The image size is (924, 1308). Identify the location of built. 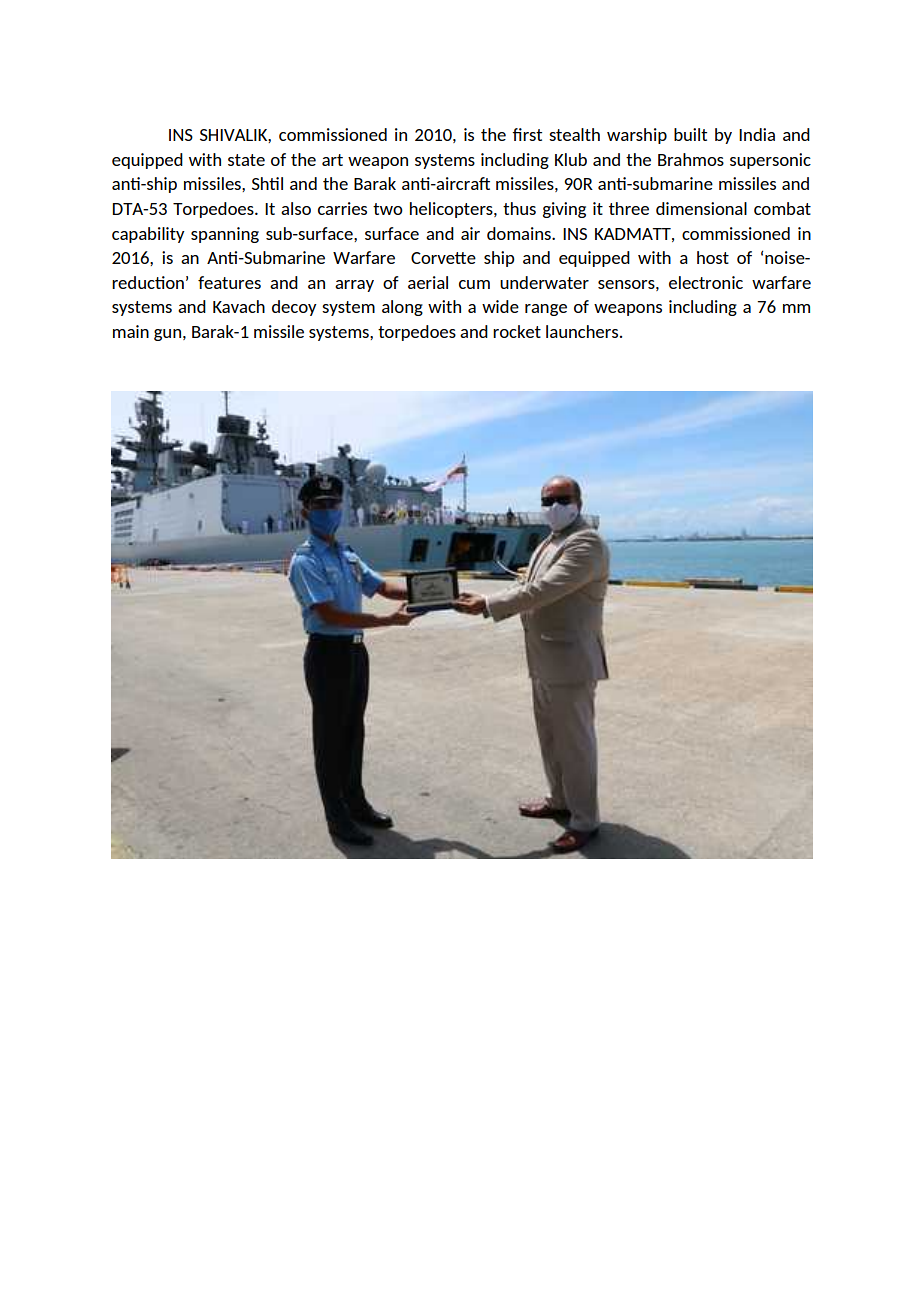
(690, 134).
